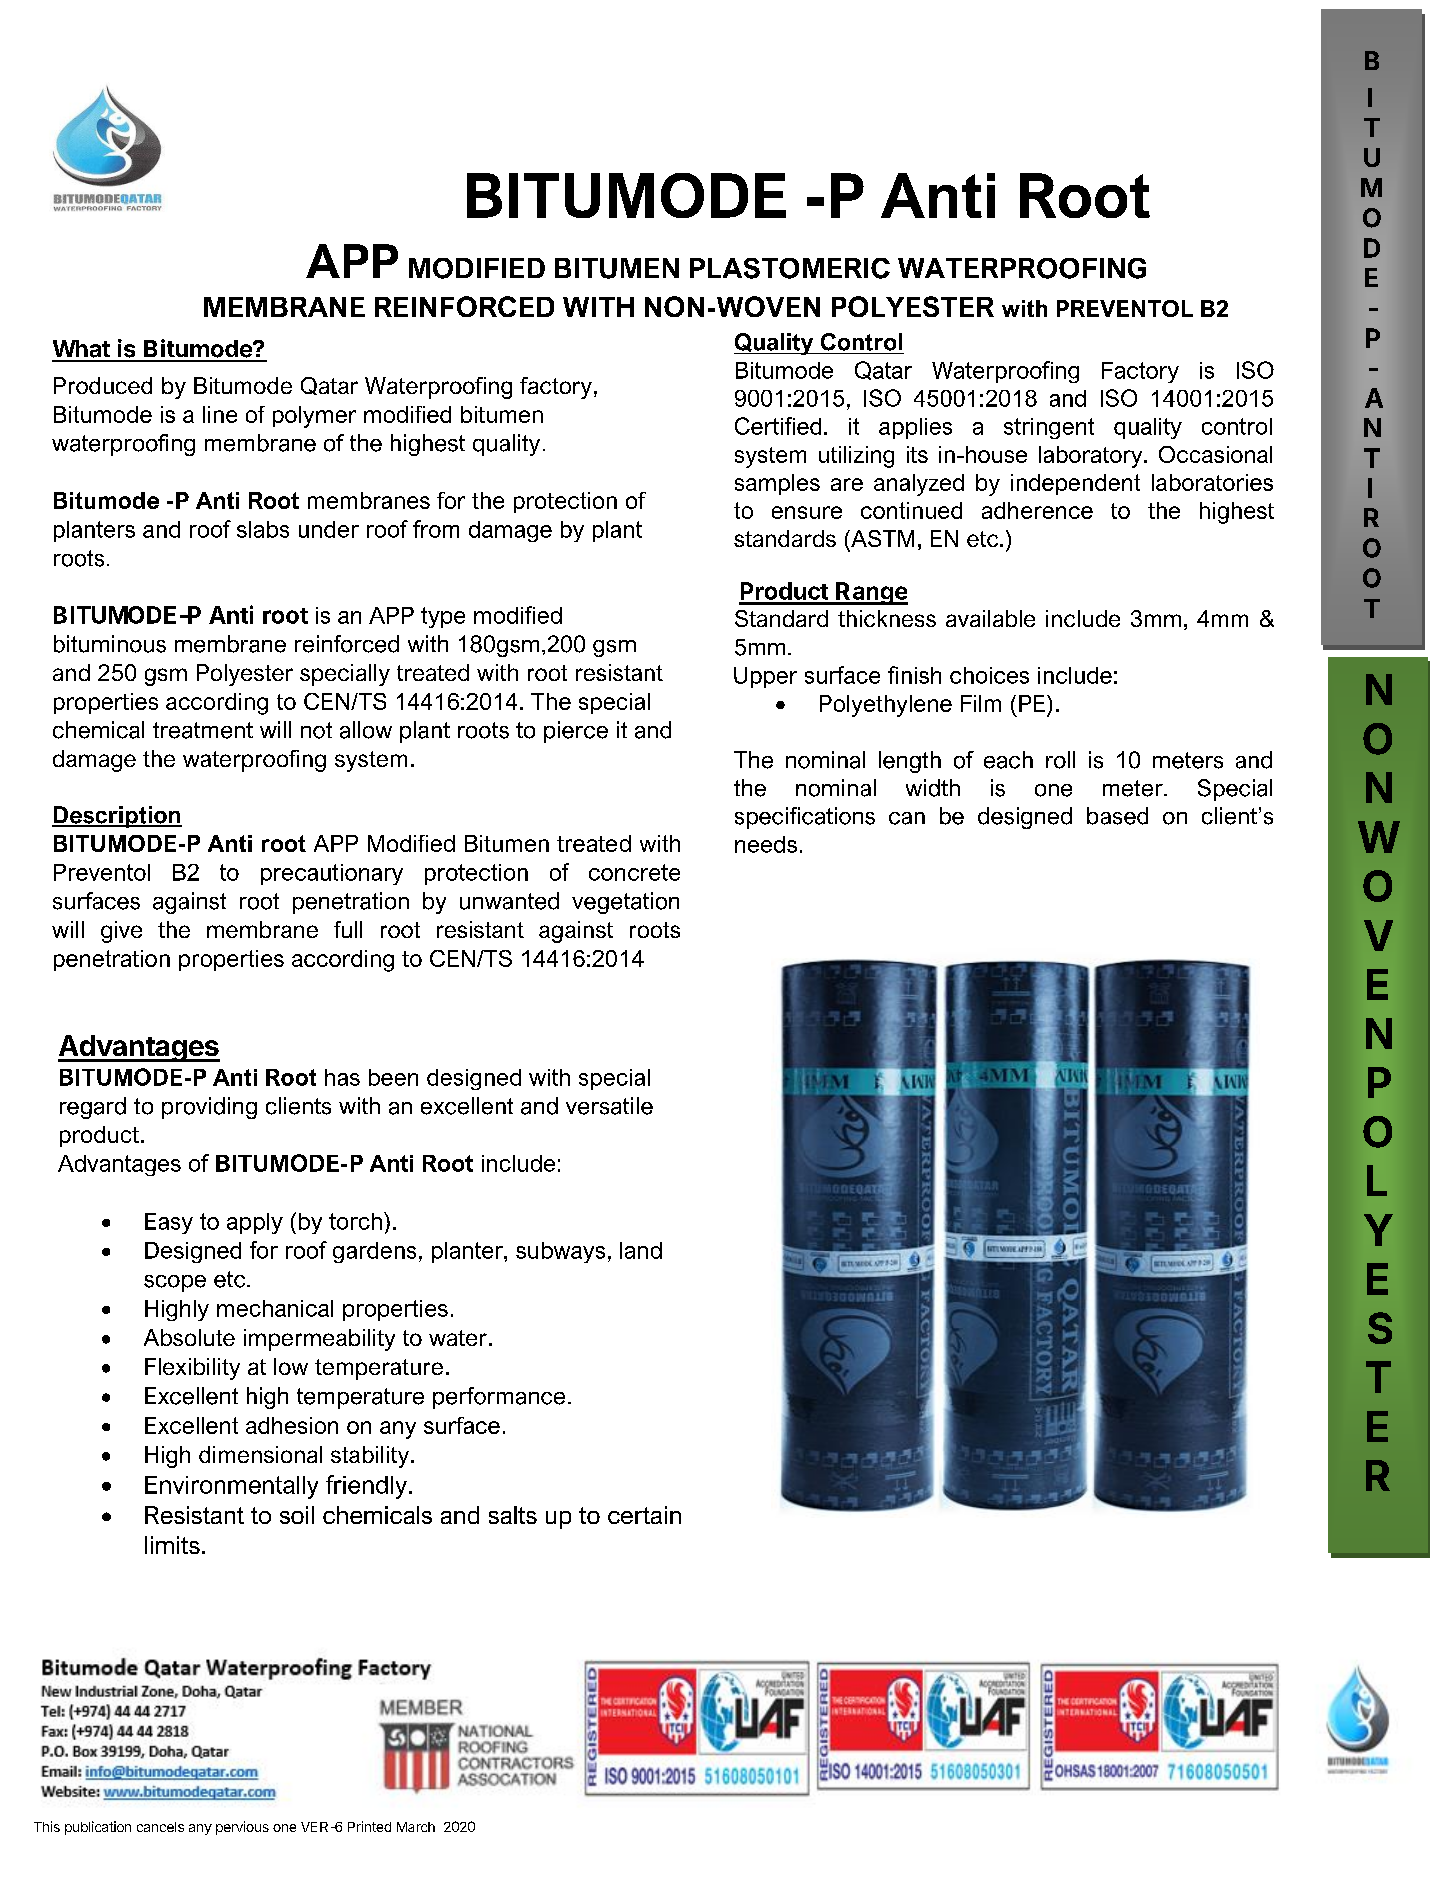  What do you see at coordinates (641, 1250) in the image?
I see `land` at bounding box center [641, 1250].
